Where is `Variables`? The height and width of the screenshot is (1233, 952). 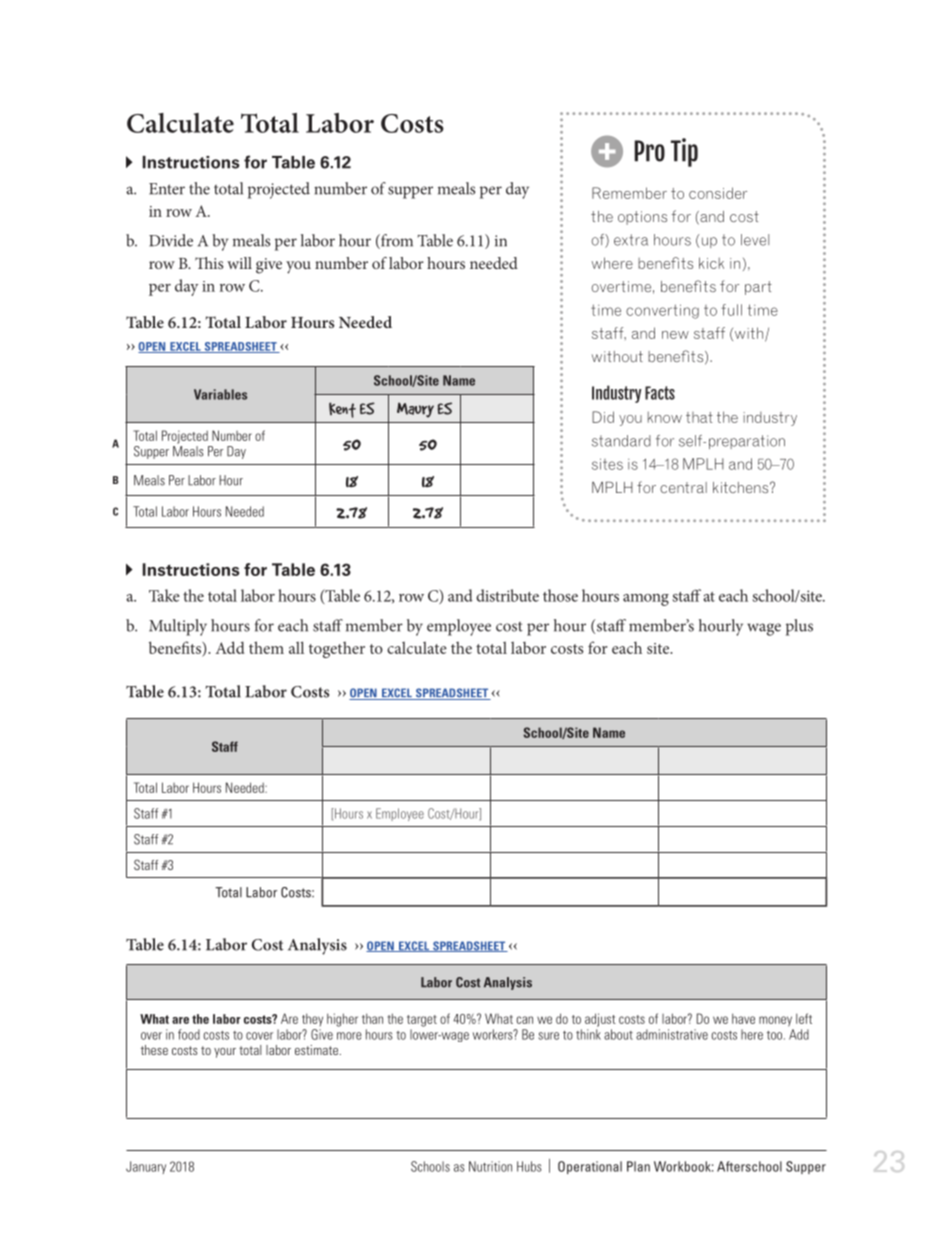 Variables is located at coordinates (220, 394).
